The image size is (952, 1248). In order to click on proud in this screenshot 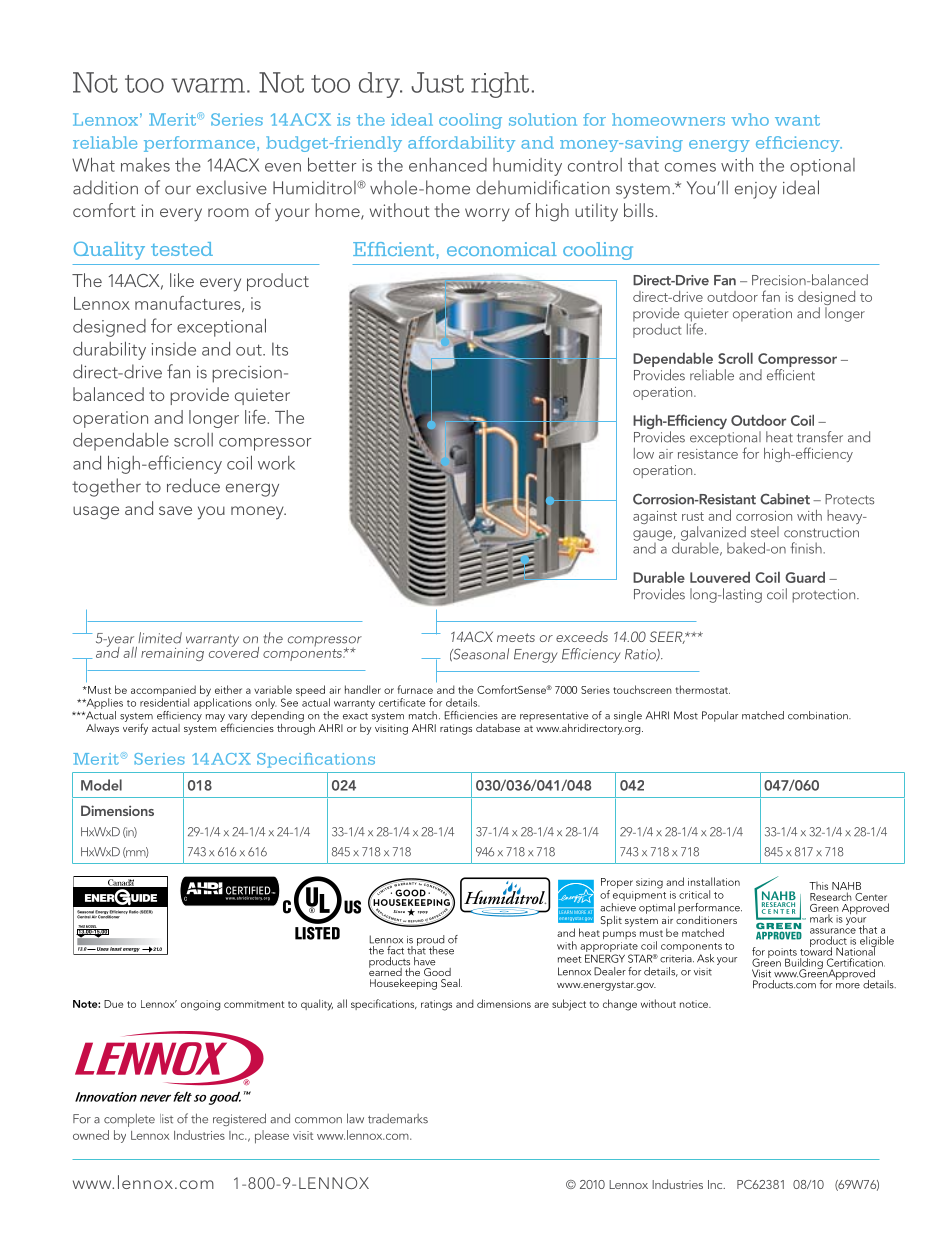, I will do `click(431, 941)`.
